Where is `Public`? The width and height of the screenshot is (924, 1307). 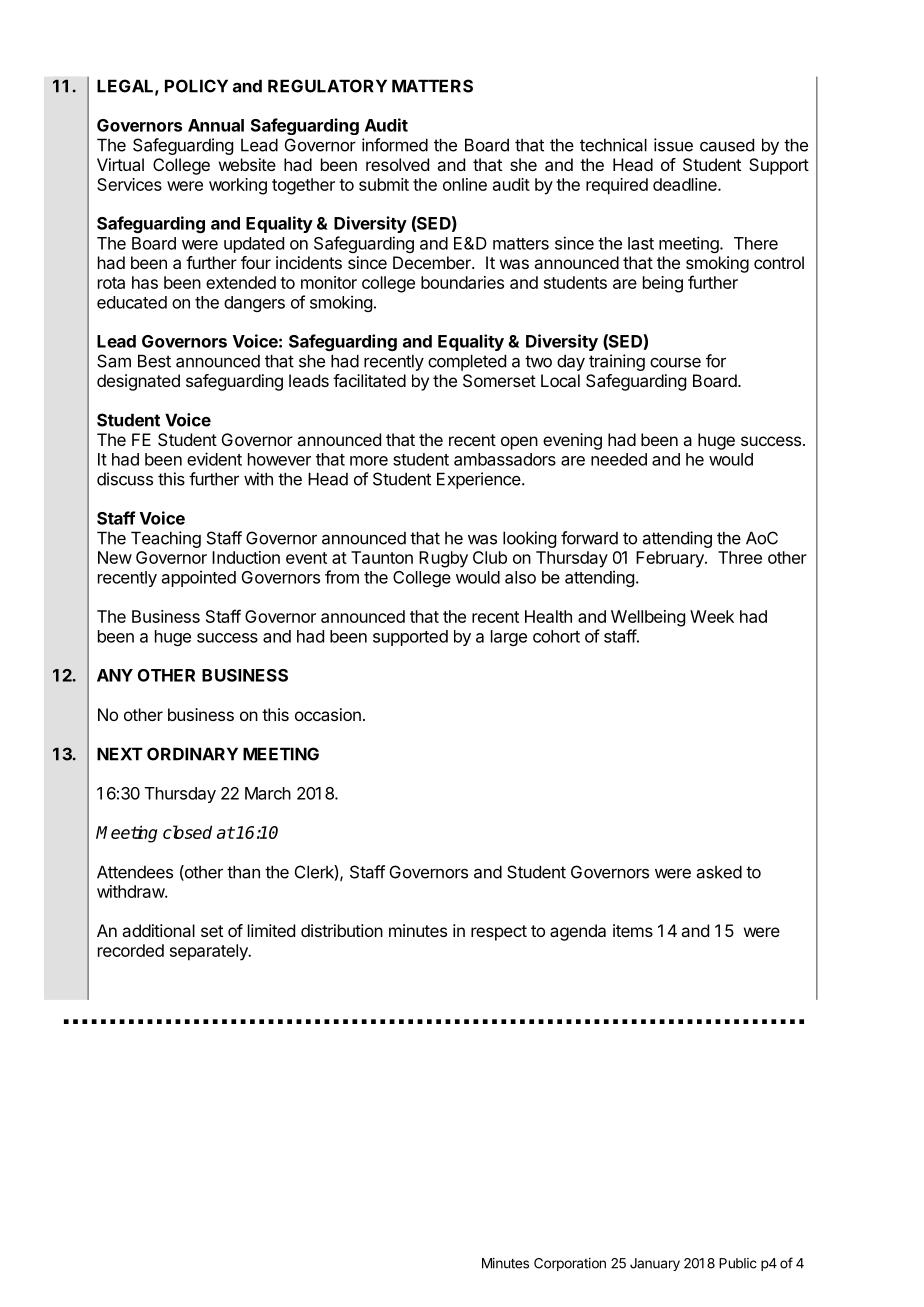
Public is located at coordinates (738, 1263).
